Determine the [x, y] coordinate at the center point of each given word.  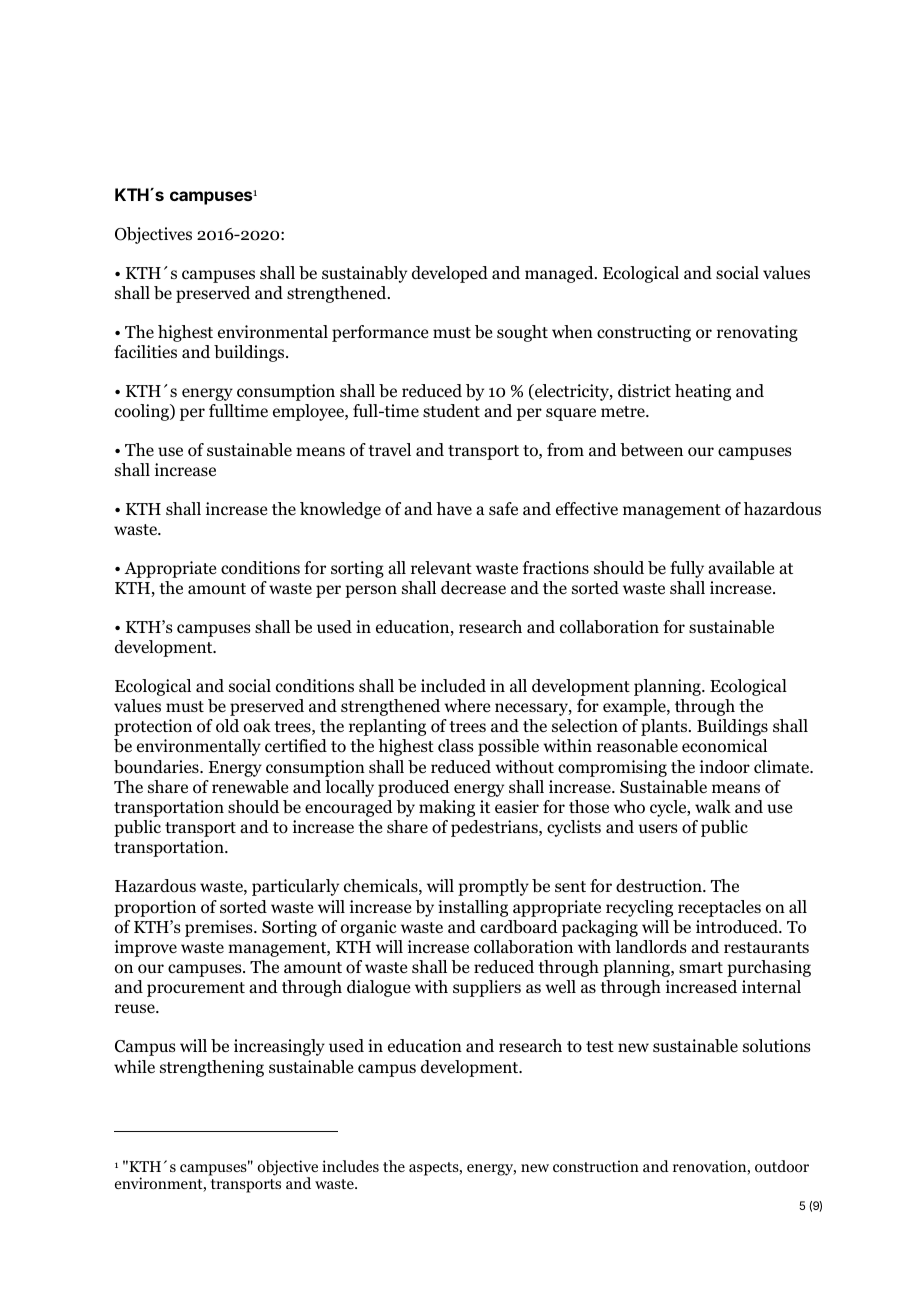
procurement [196, 989]
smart [701, 967]
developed [450, 274]
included [453, 686]
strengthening [212, 1068]
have [454, 508]
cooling [143, 412]
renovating [757, 333]
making [447, 808]
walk [713, 806]
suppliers [487, 988]
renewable [250, 787]
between [651, 450]
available [741, 568]
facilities [145, 352]
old [227, 726]
